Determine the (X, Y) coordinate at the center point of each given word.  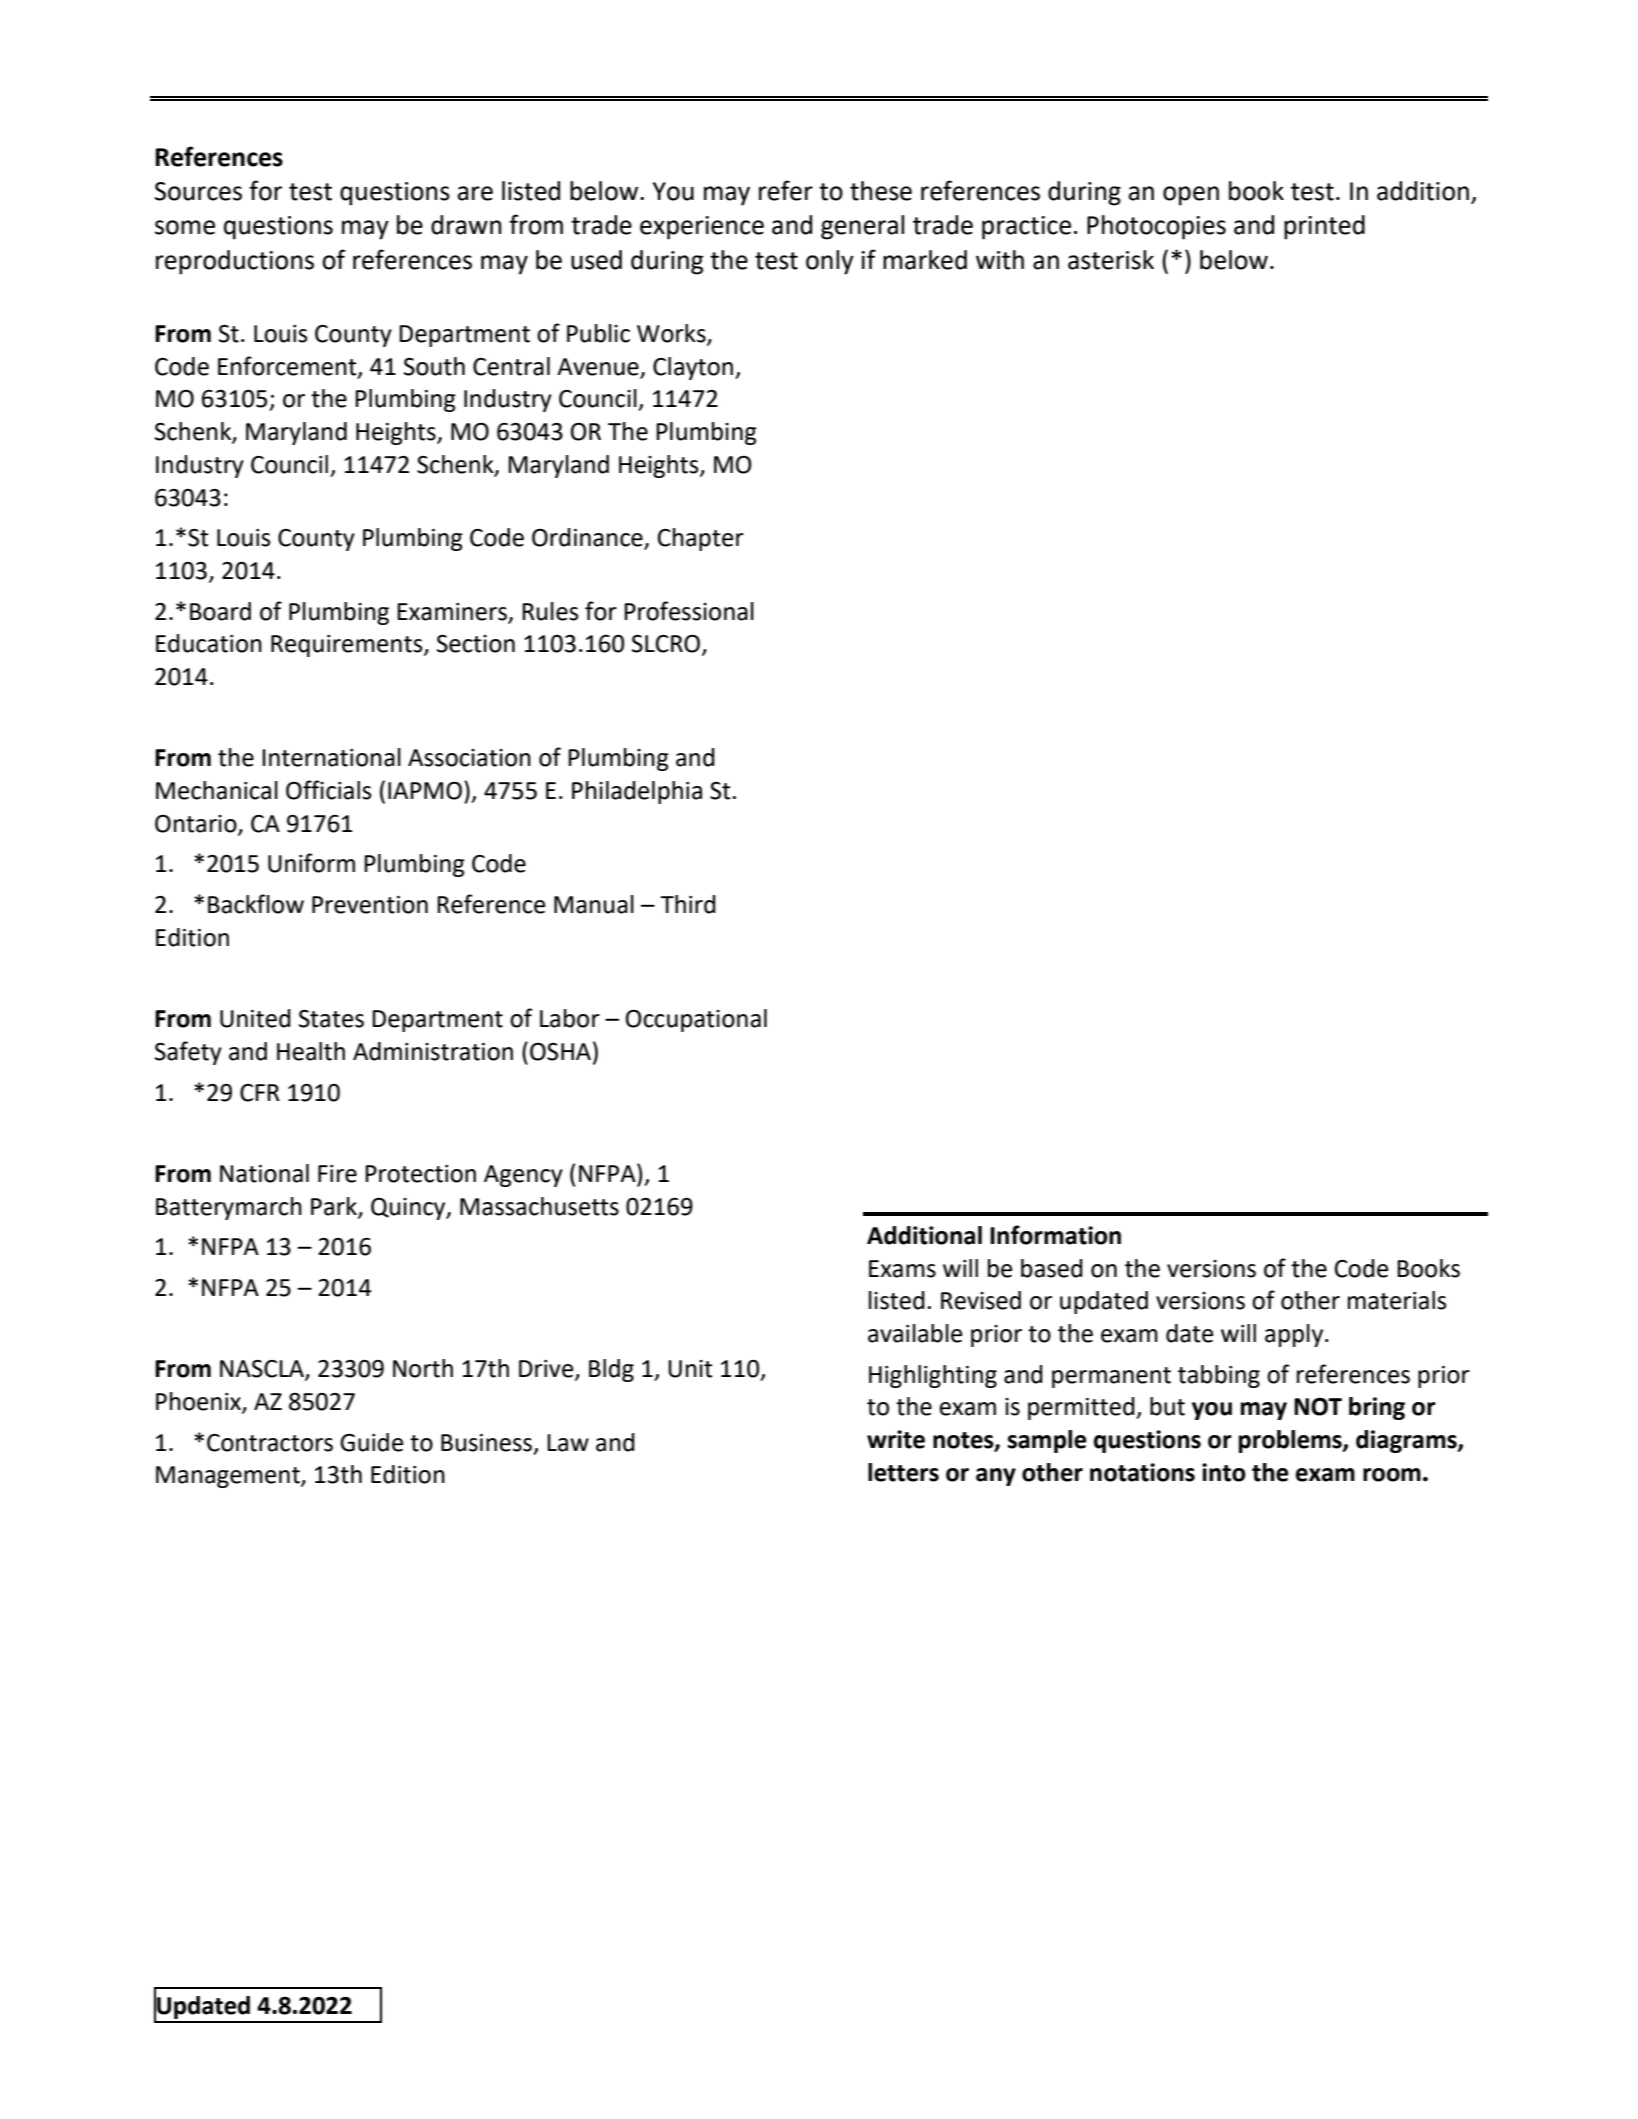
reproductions (235, 262)
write (896, 1439)
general (862, 227)
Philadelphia (637, 792)
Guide (371, 1442)
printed (1324, 227)
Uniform (311, 863)
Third (688, 904)
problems (1291, 1441)
